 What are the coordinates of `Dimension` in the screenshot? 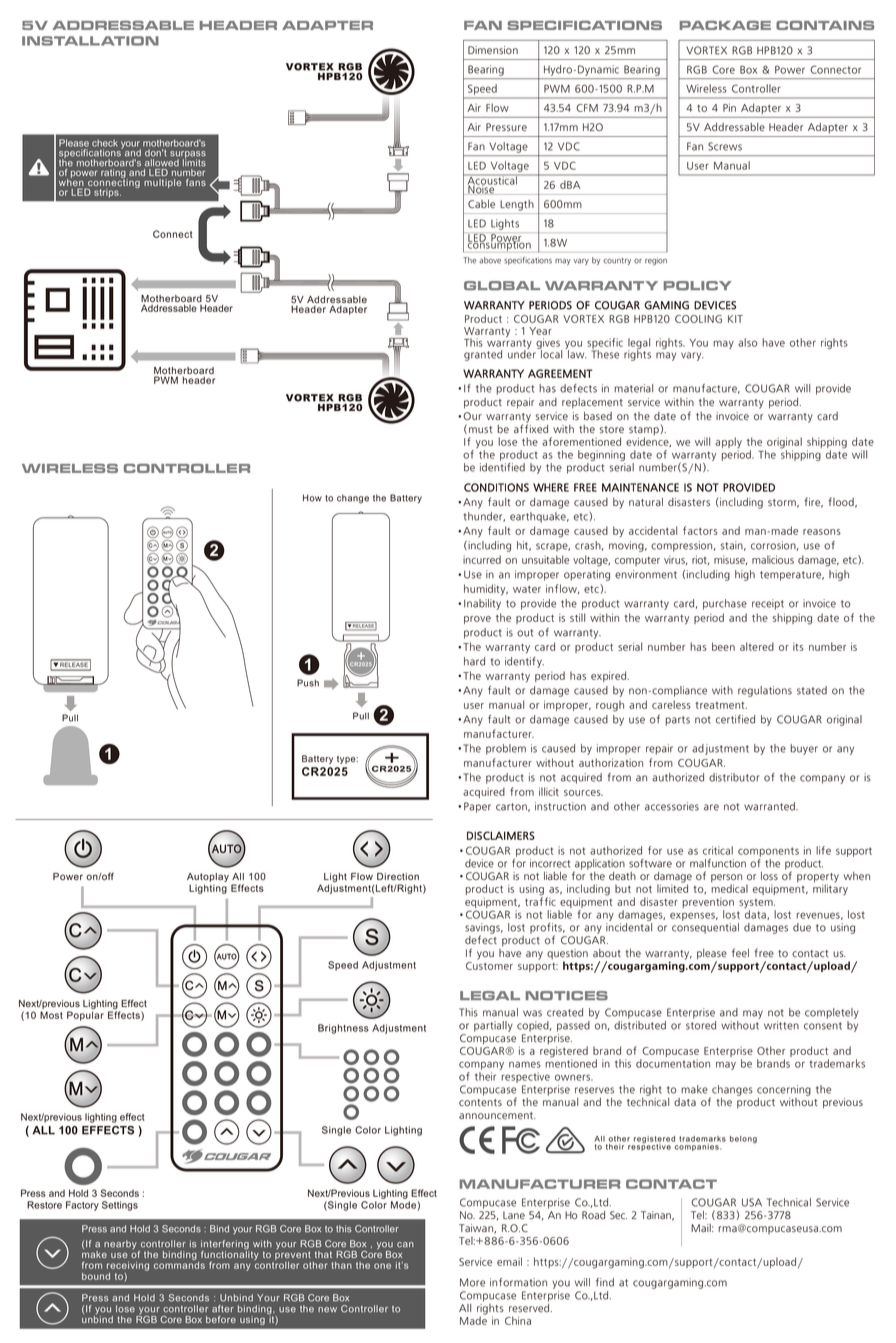 It's located at (493, 50).
